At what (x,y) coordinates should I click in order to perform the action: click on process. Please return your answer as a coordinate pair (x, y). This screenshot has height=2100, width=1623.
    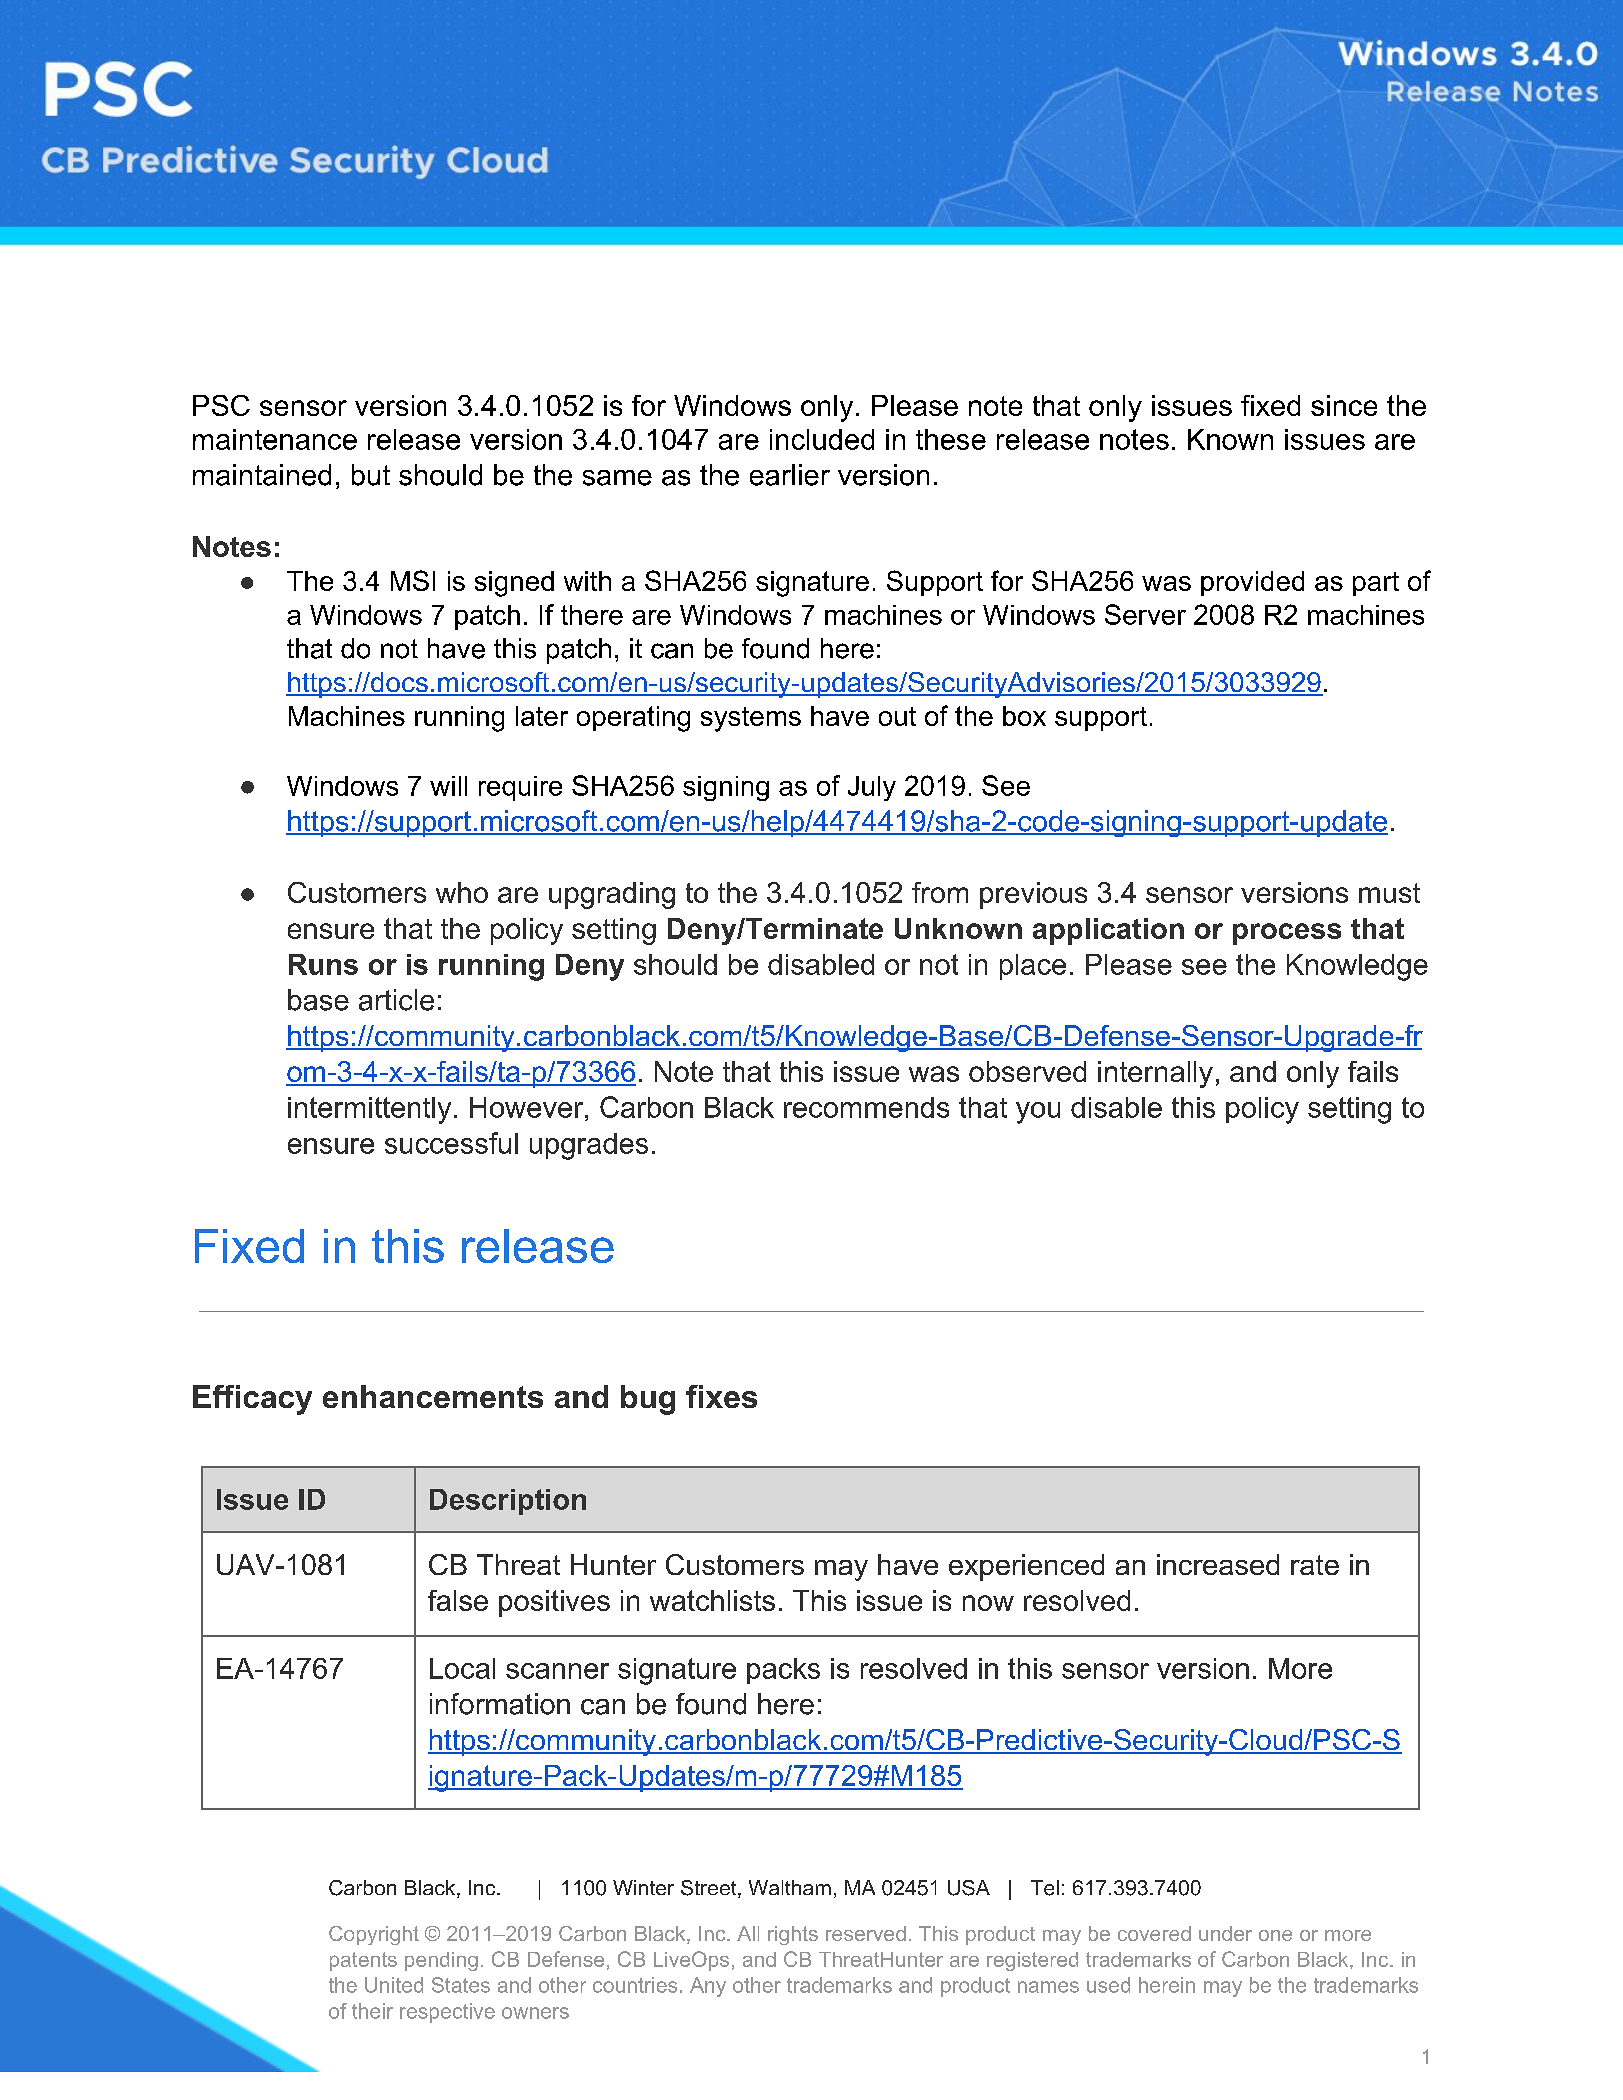
    Looking at the image, I should click on (1287, 934).
